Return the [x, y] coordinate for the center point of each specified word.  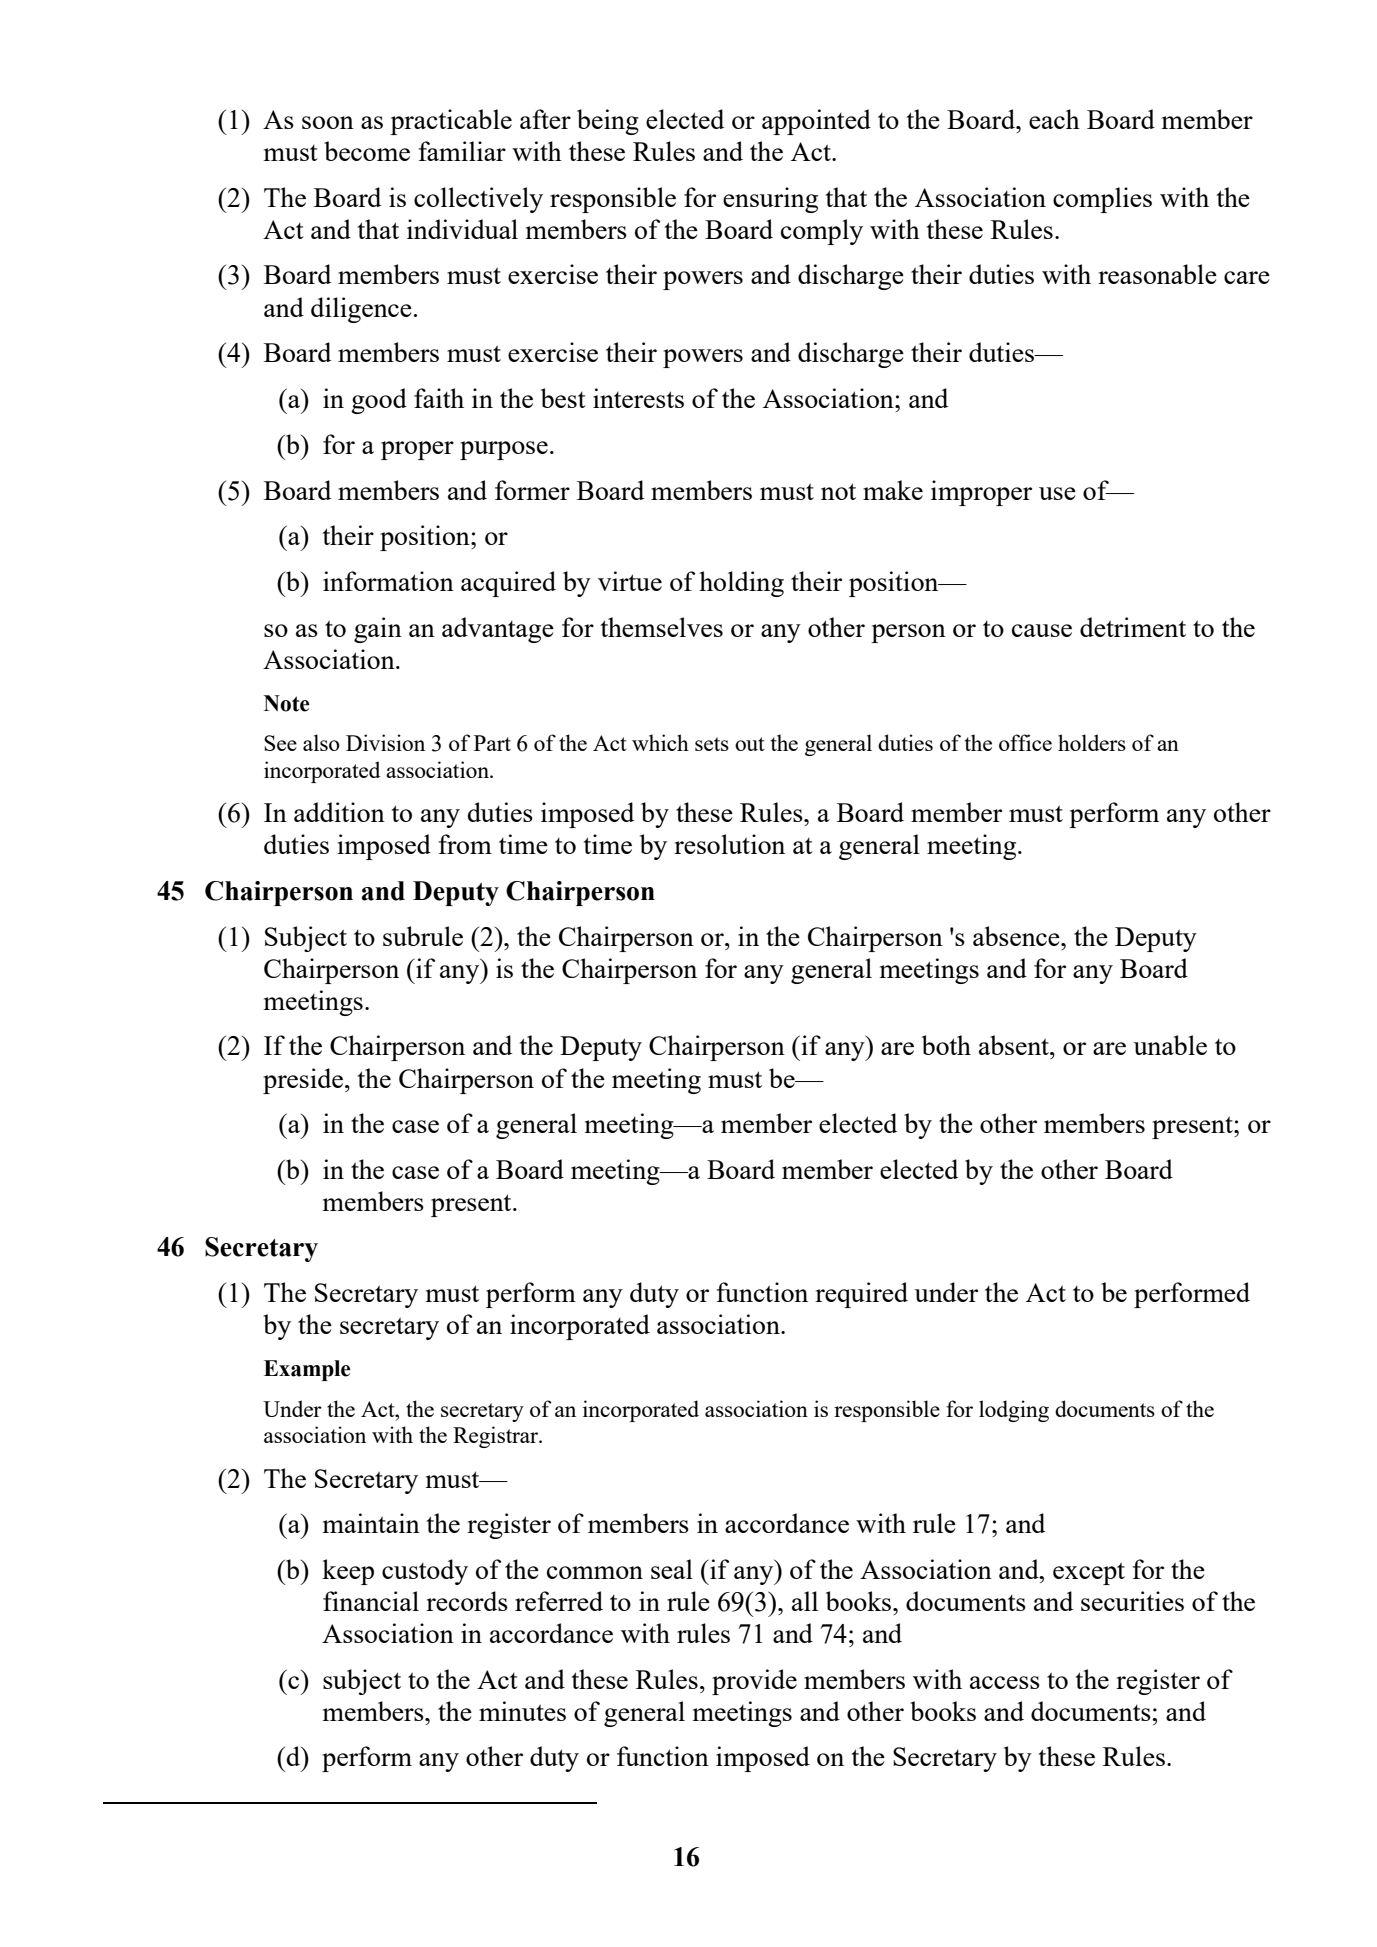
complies [1102, 200]
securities [1132, 1601]
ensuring [770, 200]
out [750, 744]
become [367, 151]
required [861, 1295]
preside [303, 1081]
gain [378, 630]
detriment [1133, 627]
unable [1170, 1045]
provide [754, 1682]
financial [371, 1601]
